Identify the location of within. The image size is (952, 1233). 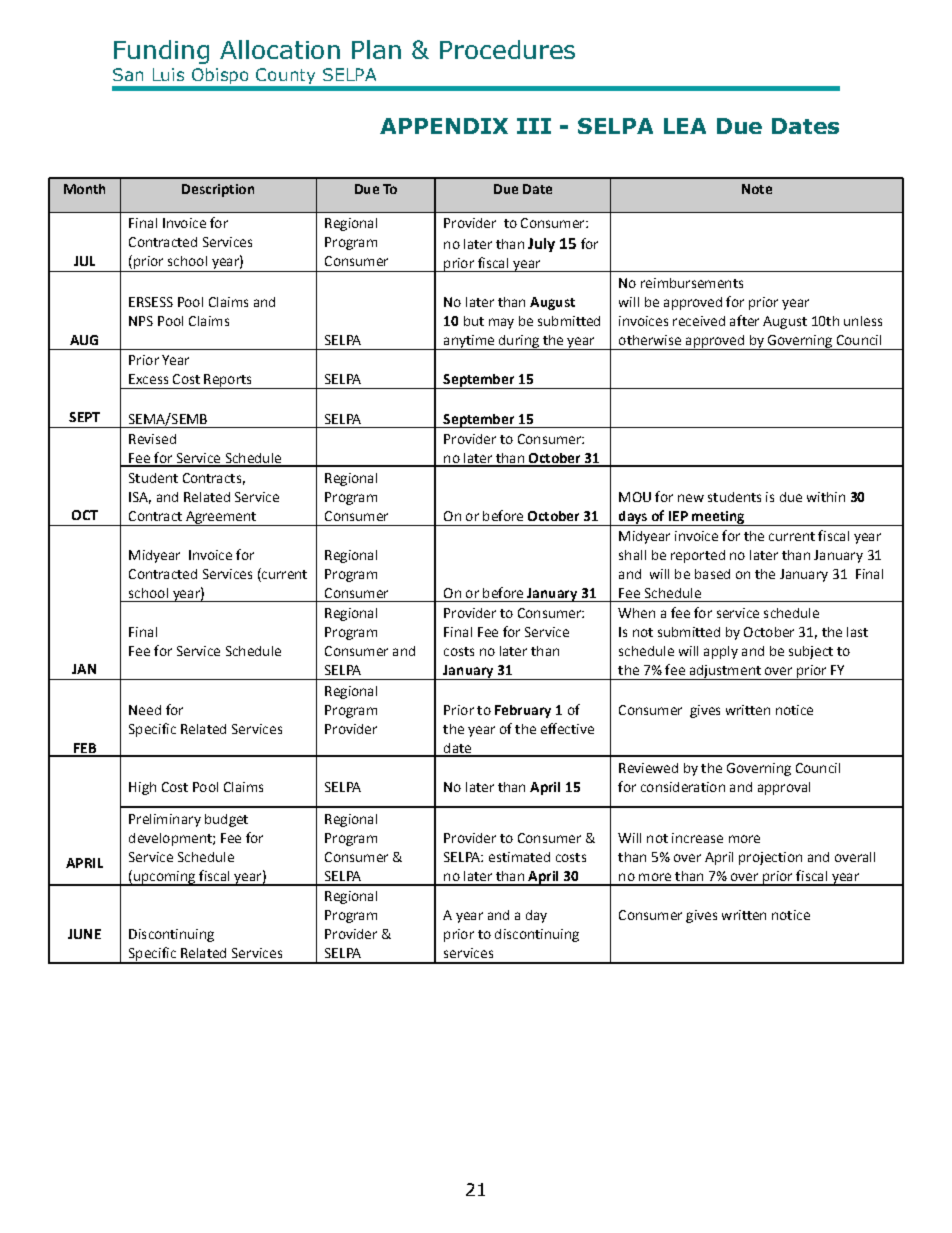
(826, 497).
